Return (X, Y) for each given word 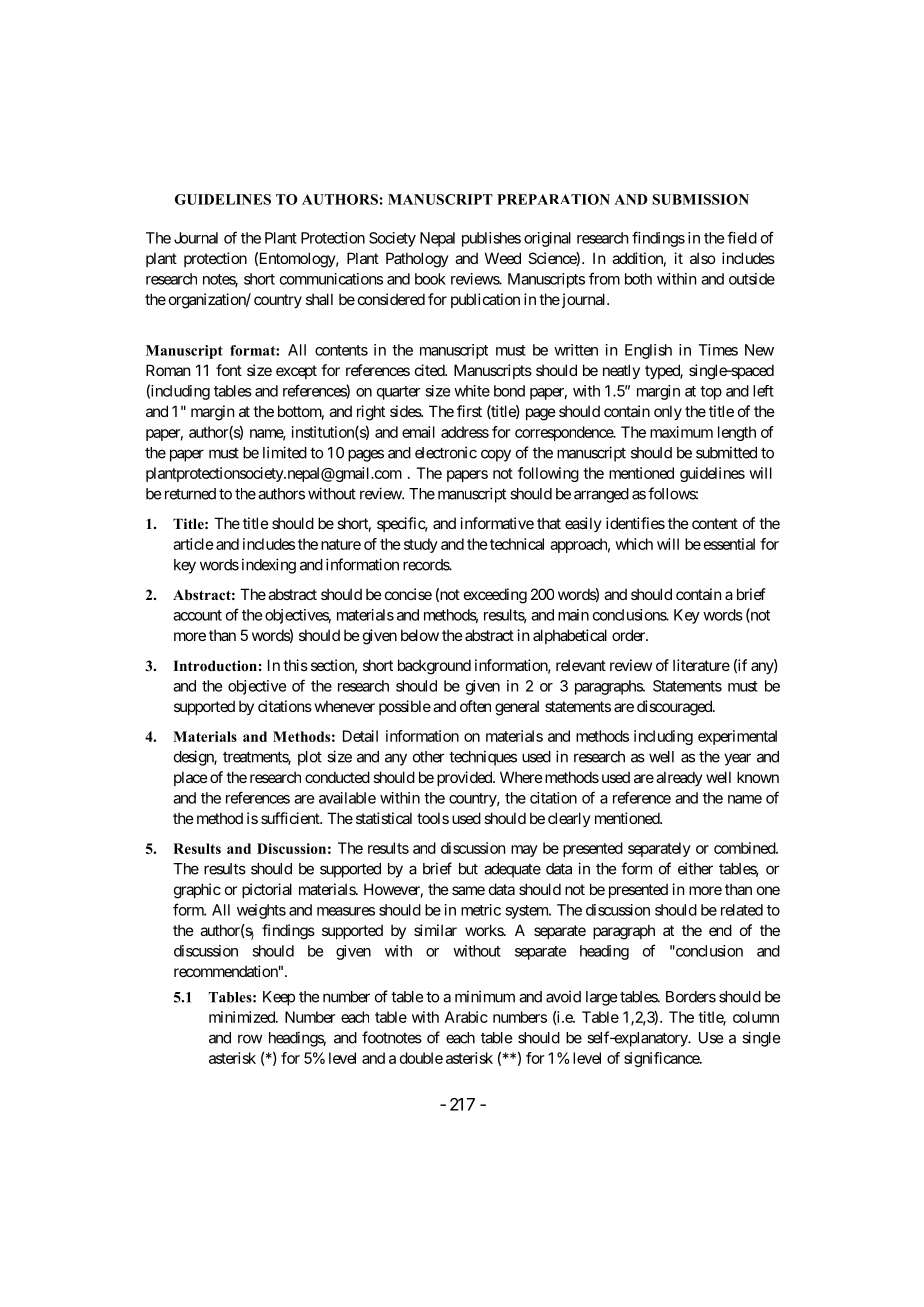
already (679, 778)
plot (310, 758)
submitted (726, 452)
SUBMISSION (700, 199)
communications (331, 279)
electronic (446, 452)
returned (190, 494)
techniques (483, 758)
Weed (503, 258)
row (250, 1039)
